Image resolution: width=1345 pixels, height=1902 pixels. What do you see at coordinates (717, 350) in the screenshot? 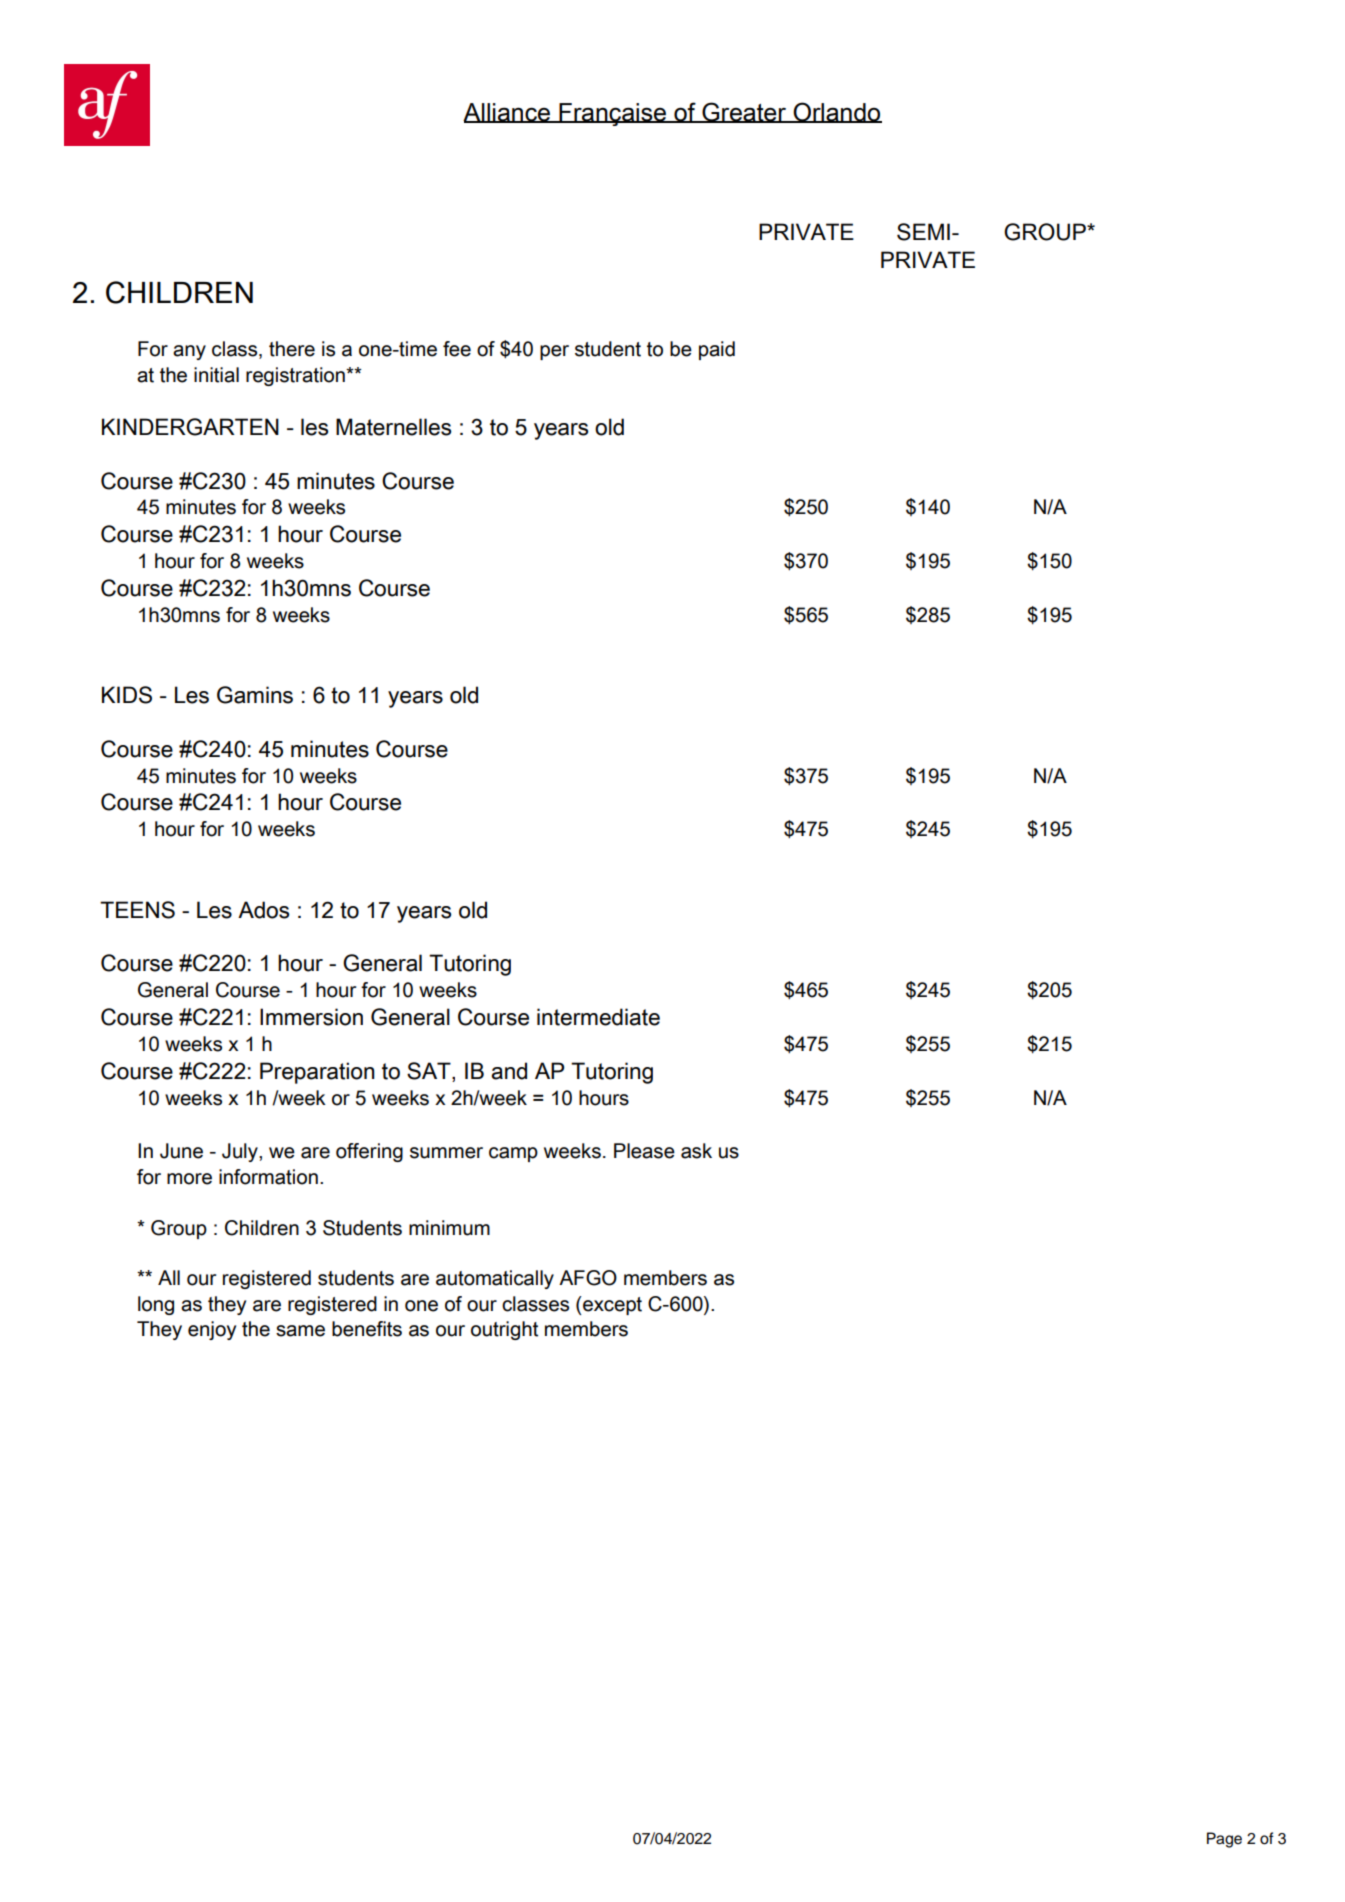
I see `paid` at bounding box center [717, 350].
